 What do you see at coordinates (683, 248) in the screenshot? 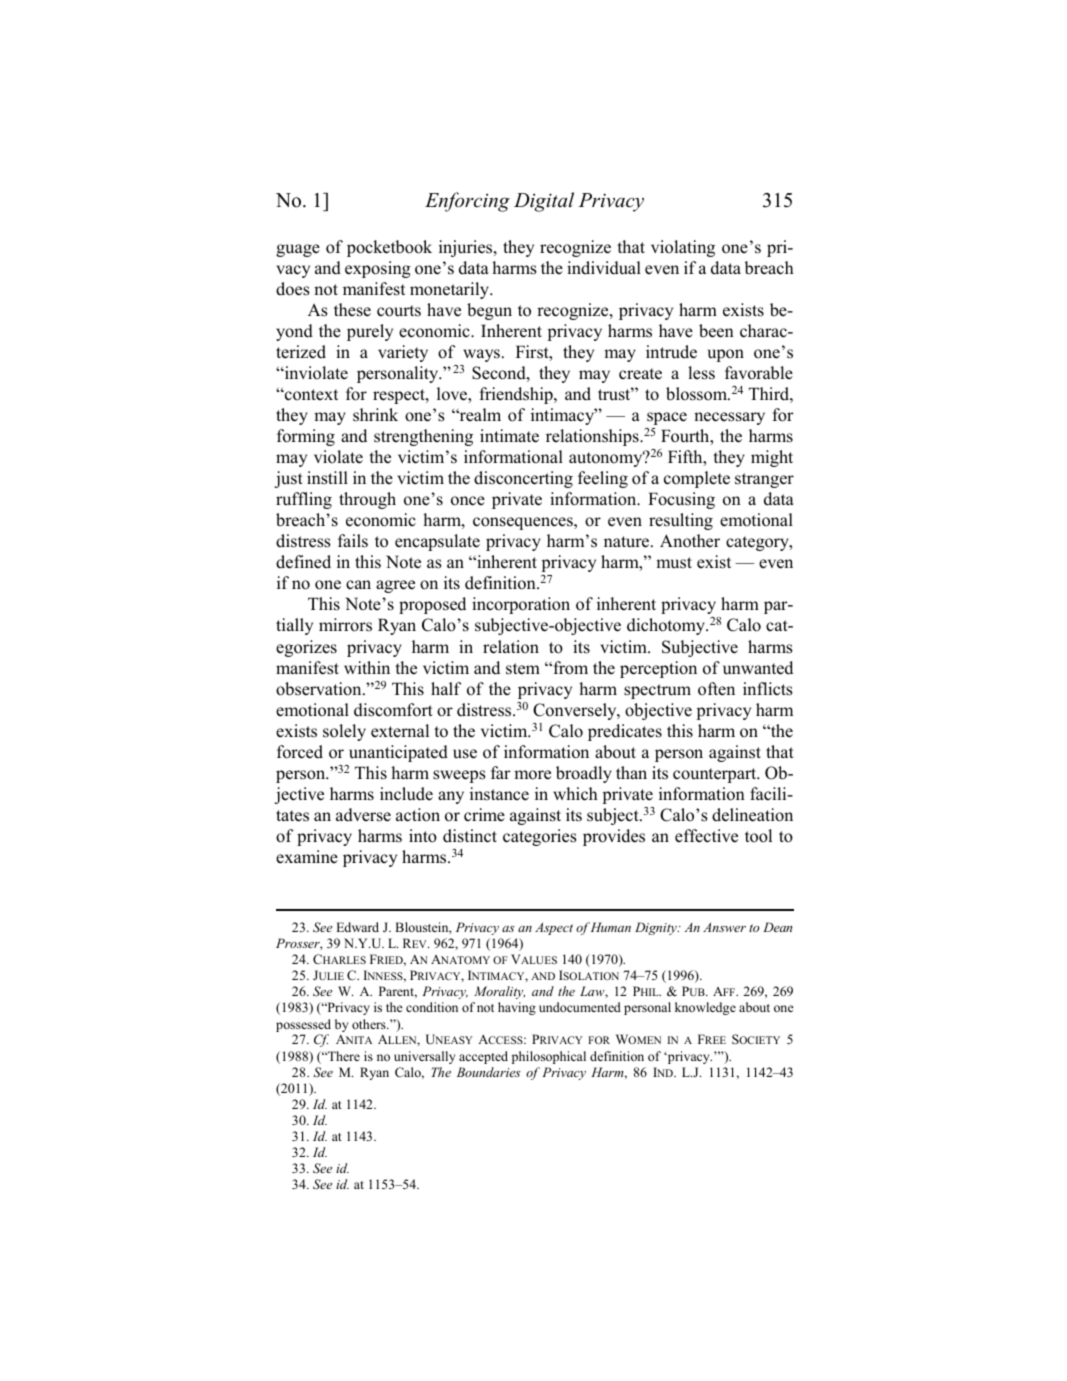
I see `violating` at bounding box center [683, 248].
